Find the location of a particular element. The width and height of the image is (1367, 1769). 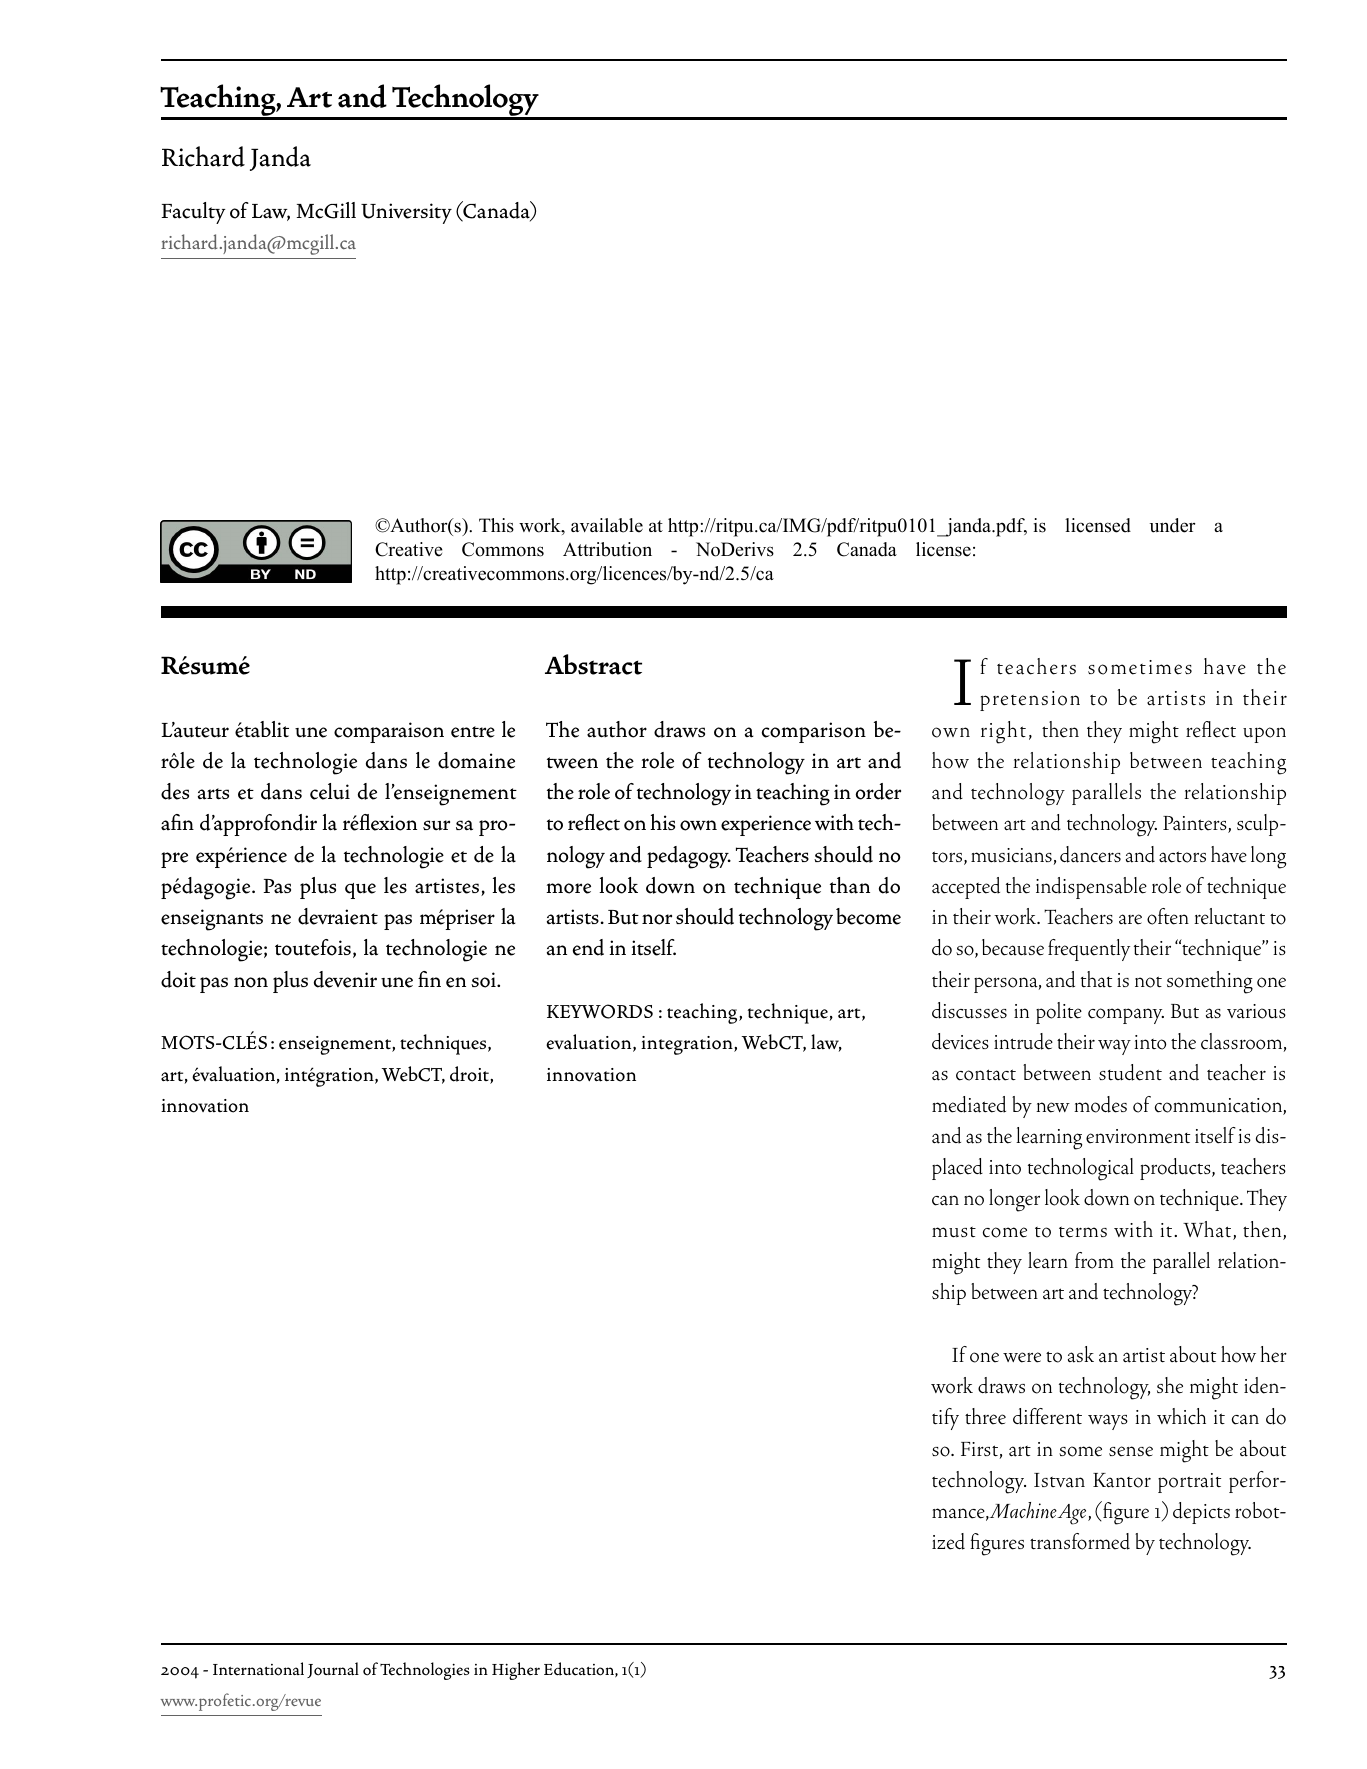

arts is located at coordinates (213, 794).
